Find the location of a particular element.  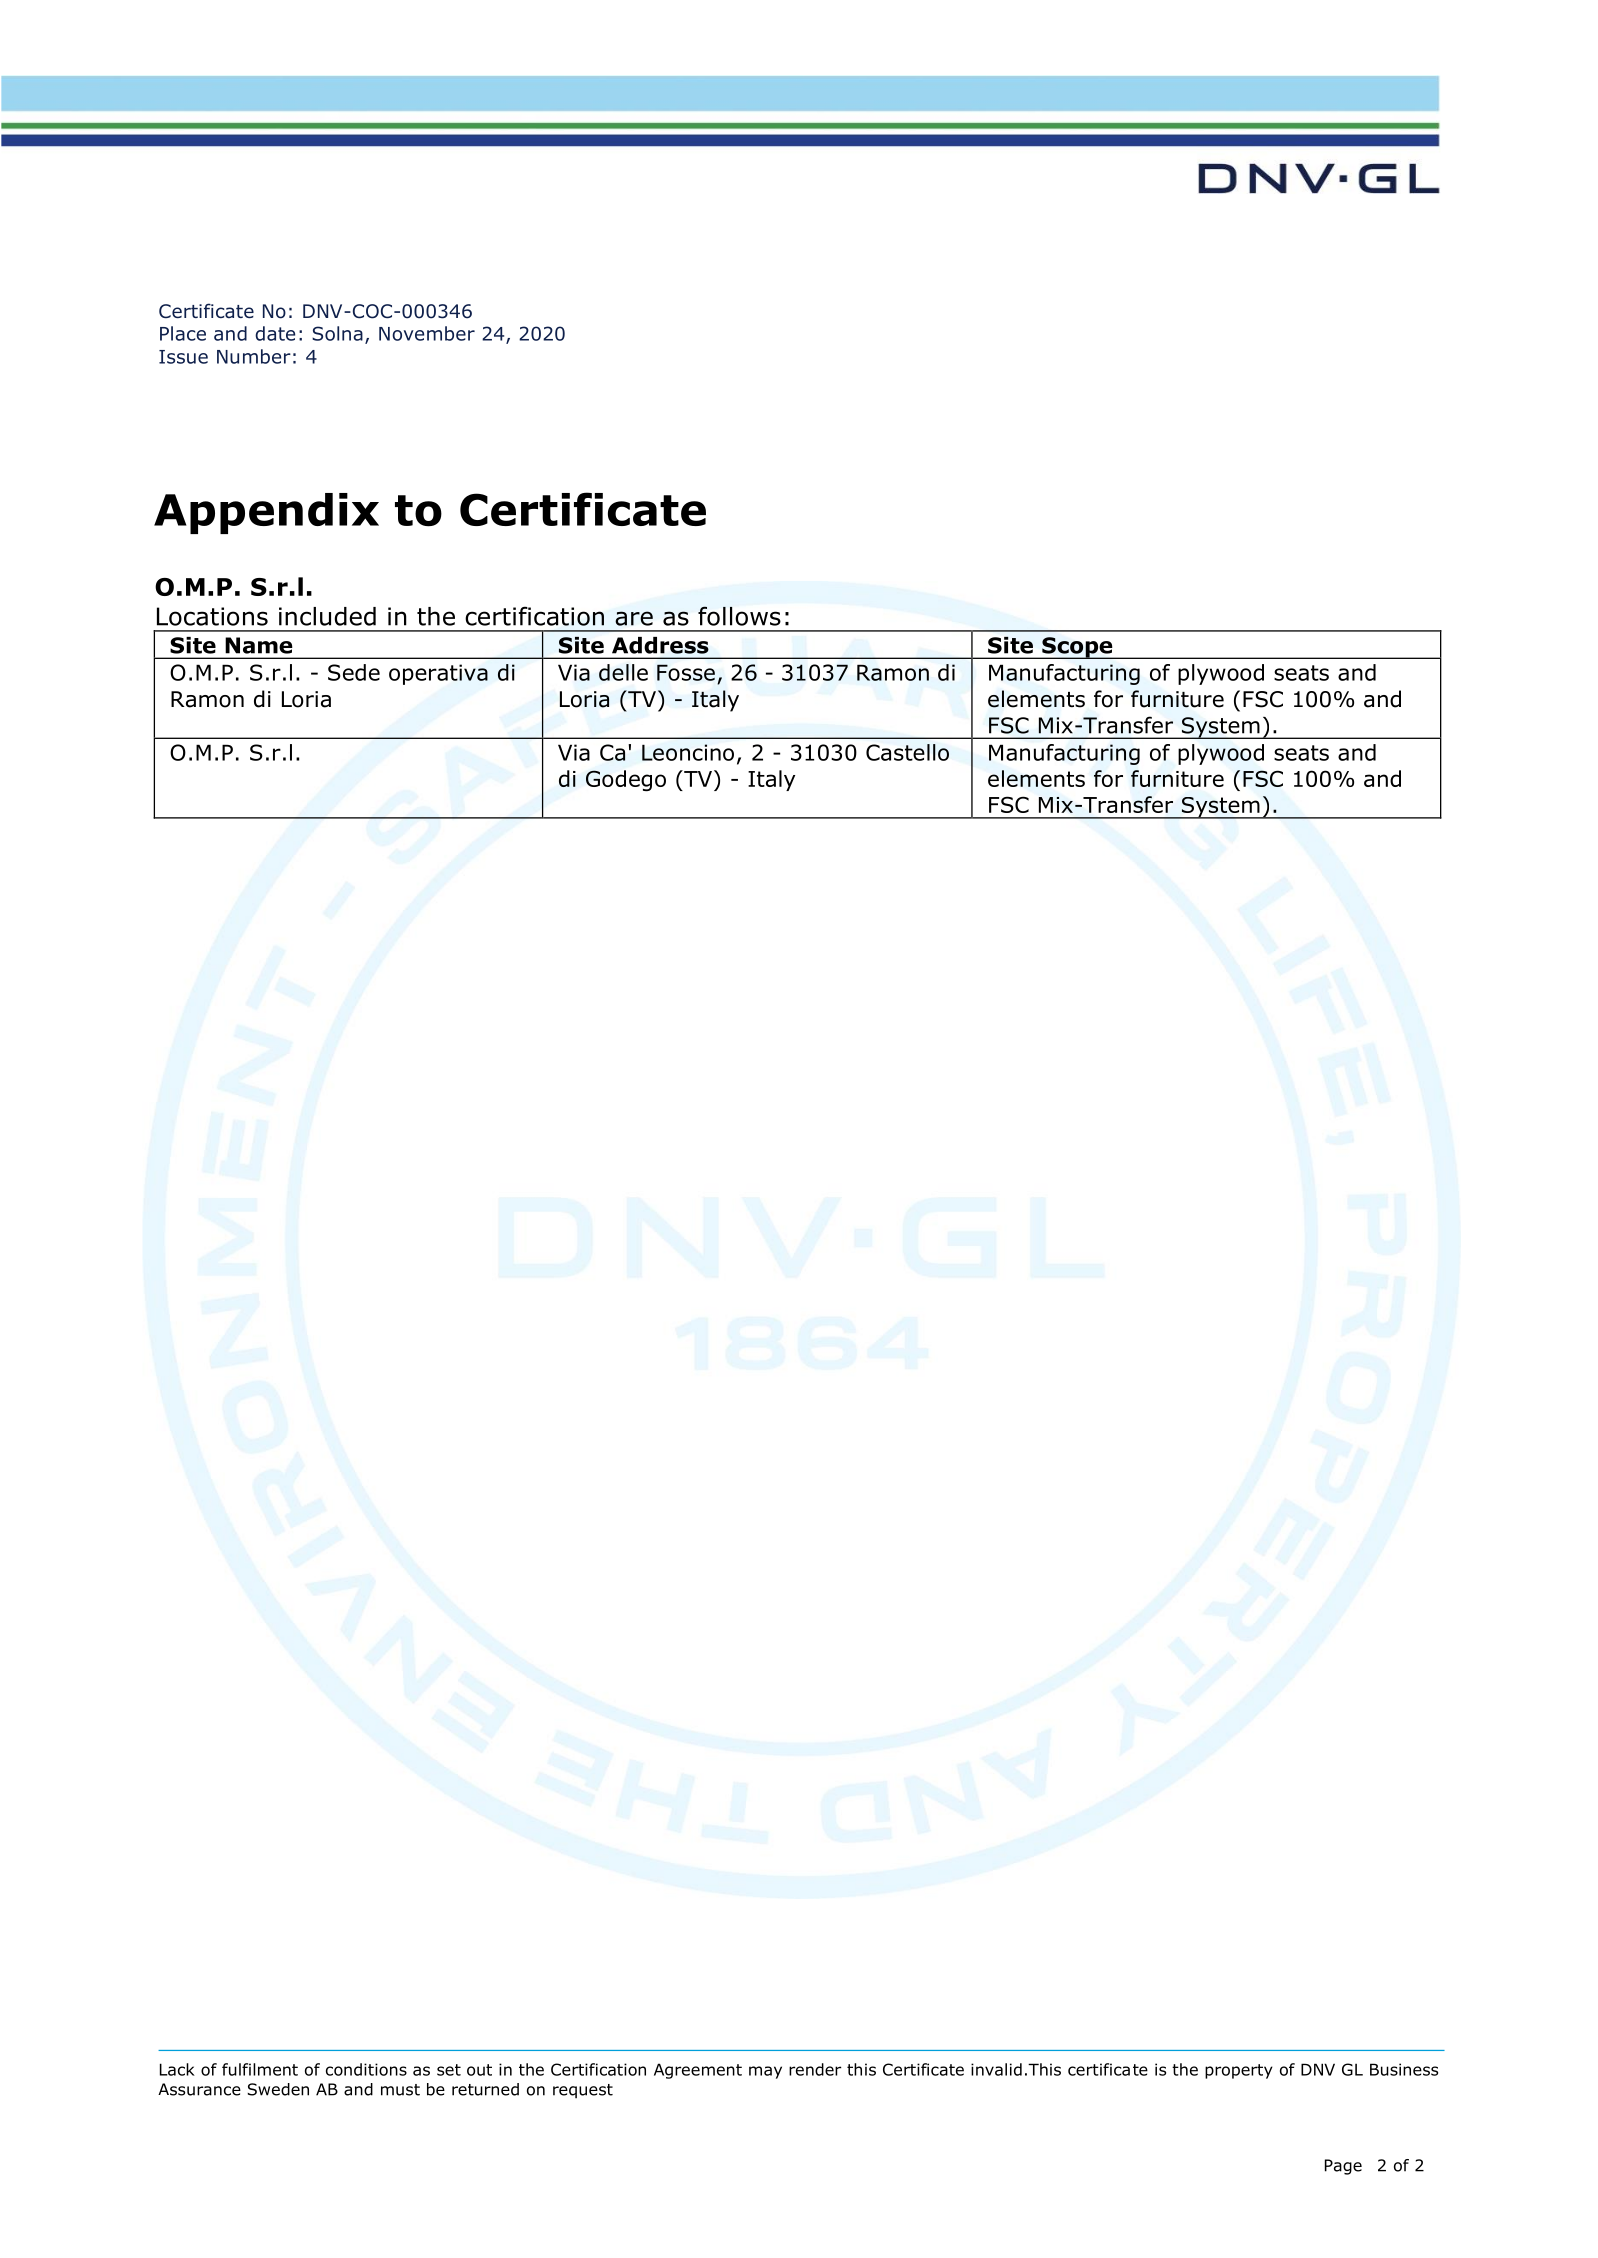

property is located at coordinates (1239, 2071).
